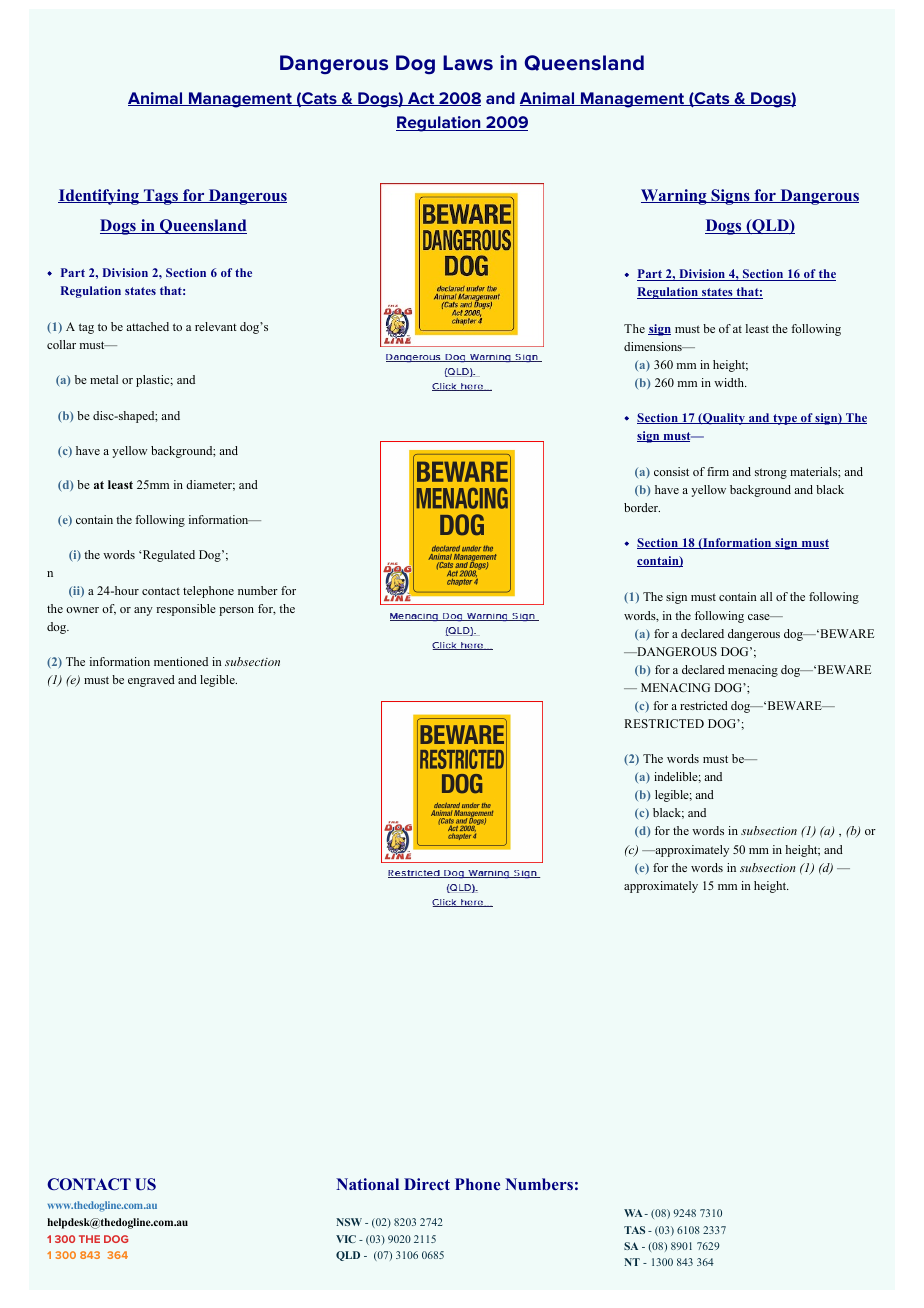  Describe the element at coordinates (760, 617) in the document. I see `case` at that location.
